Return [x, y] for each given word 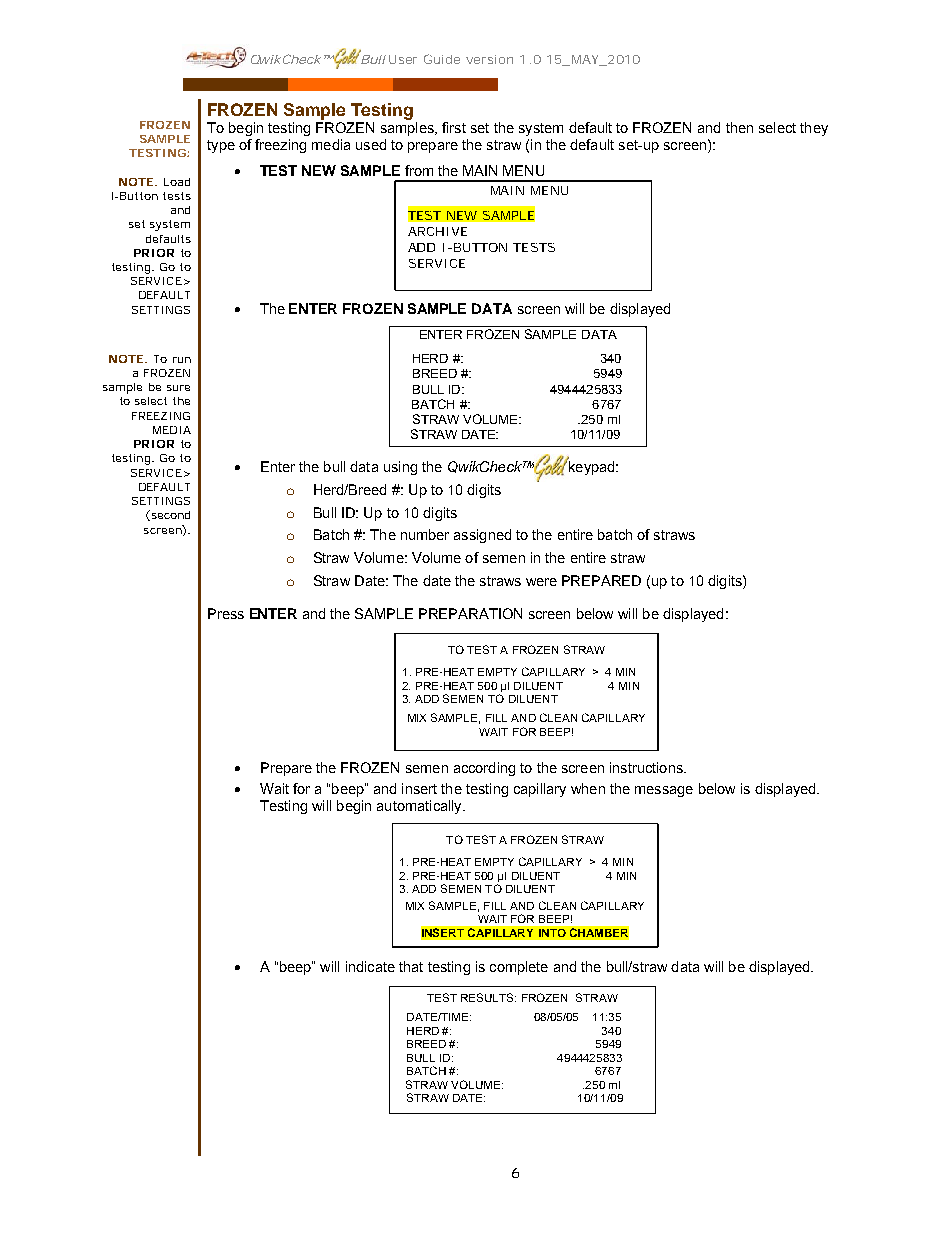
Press [226, 613]
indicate [370, 966]
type [221, 146]
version [489, 59]
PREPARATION [470, 613]
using [400, 468]
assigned [482, 536]
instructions [647, 767]
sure [178, 388]
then [739, 127]
